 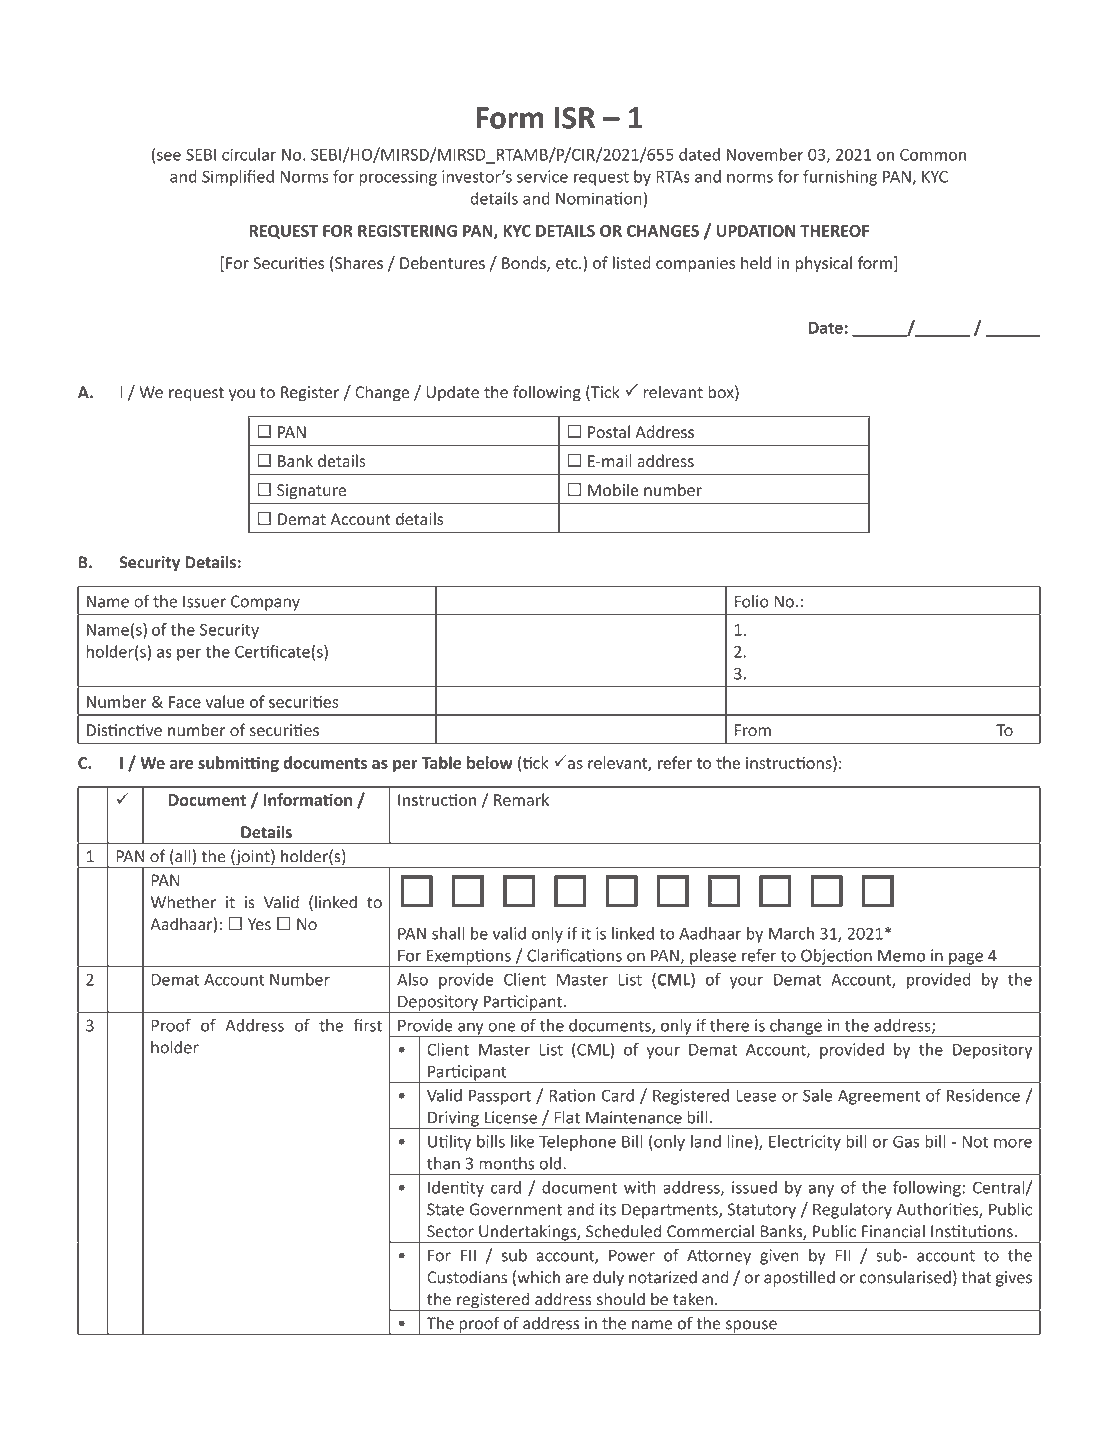 What do you see at coordinates (933, 155) in the image?
I see `Common` at bounding box center [933, 155].
